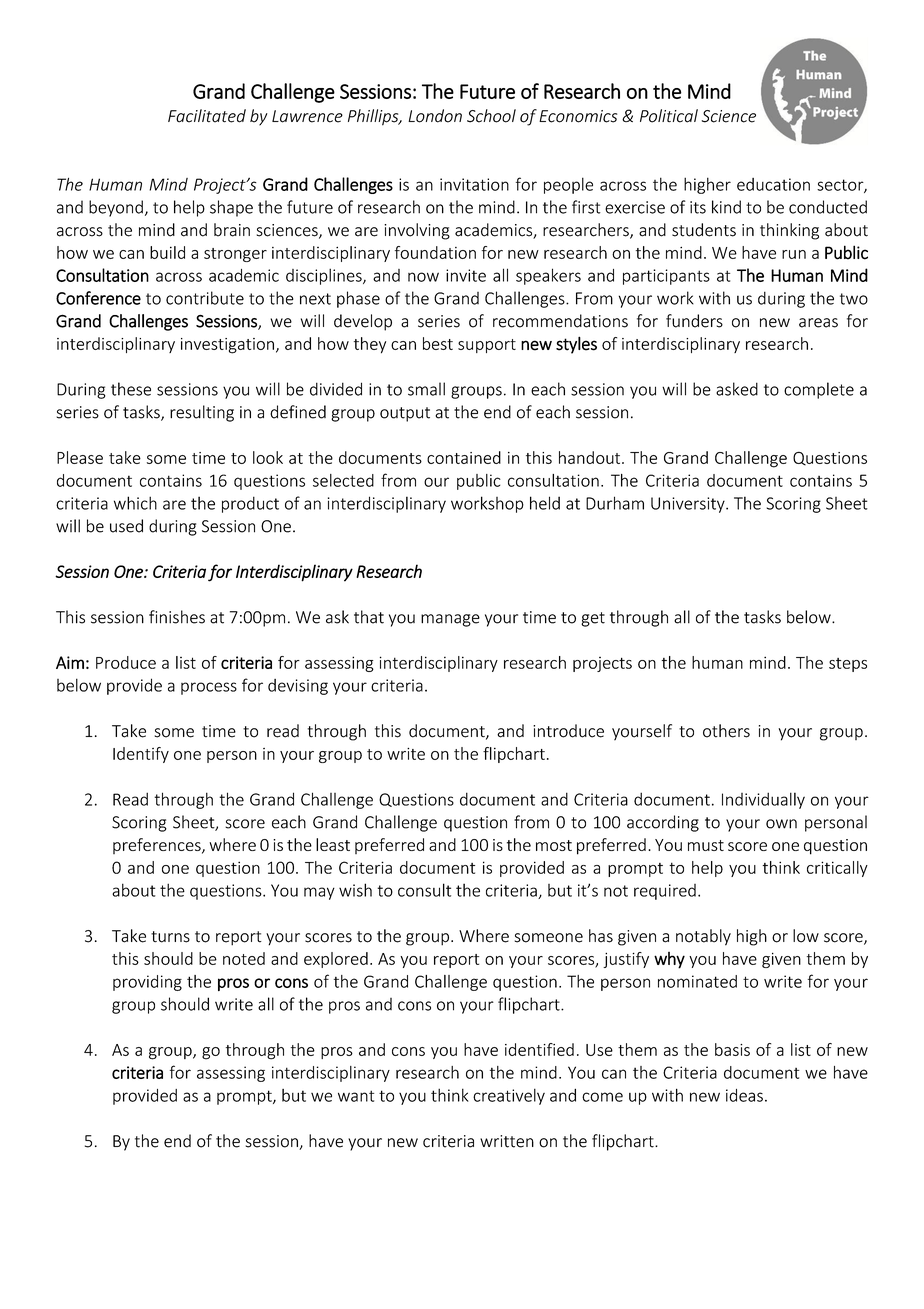 Image resolution: width=924 pixels, height=1309 pixels. Describe the element at coordinates (773, 184) in the page. I see `education` at that location.
